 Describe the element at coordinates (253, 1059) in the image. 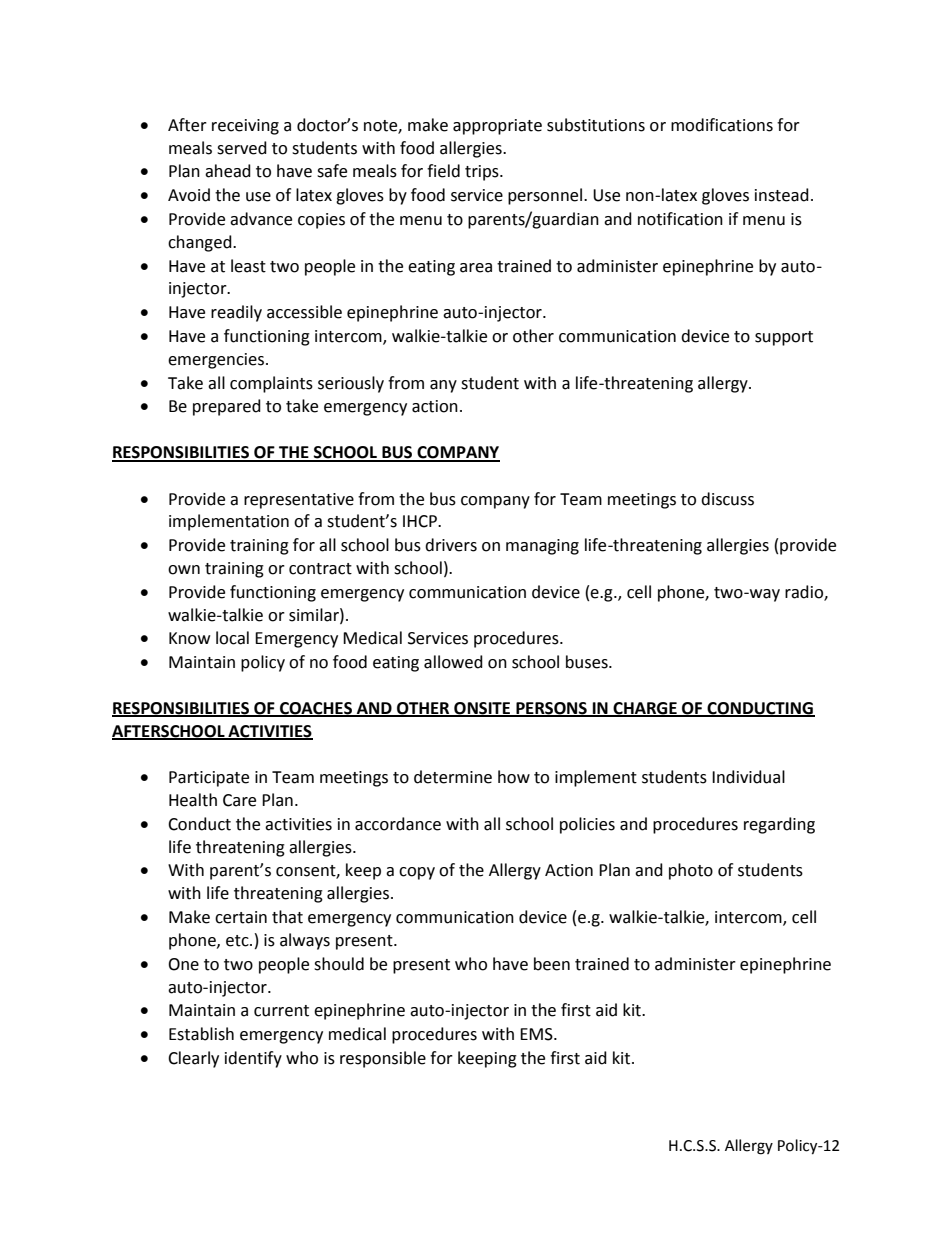

I see `identify` at that location.
